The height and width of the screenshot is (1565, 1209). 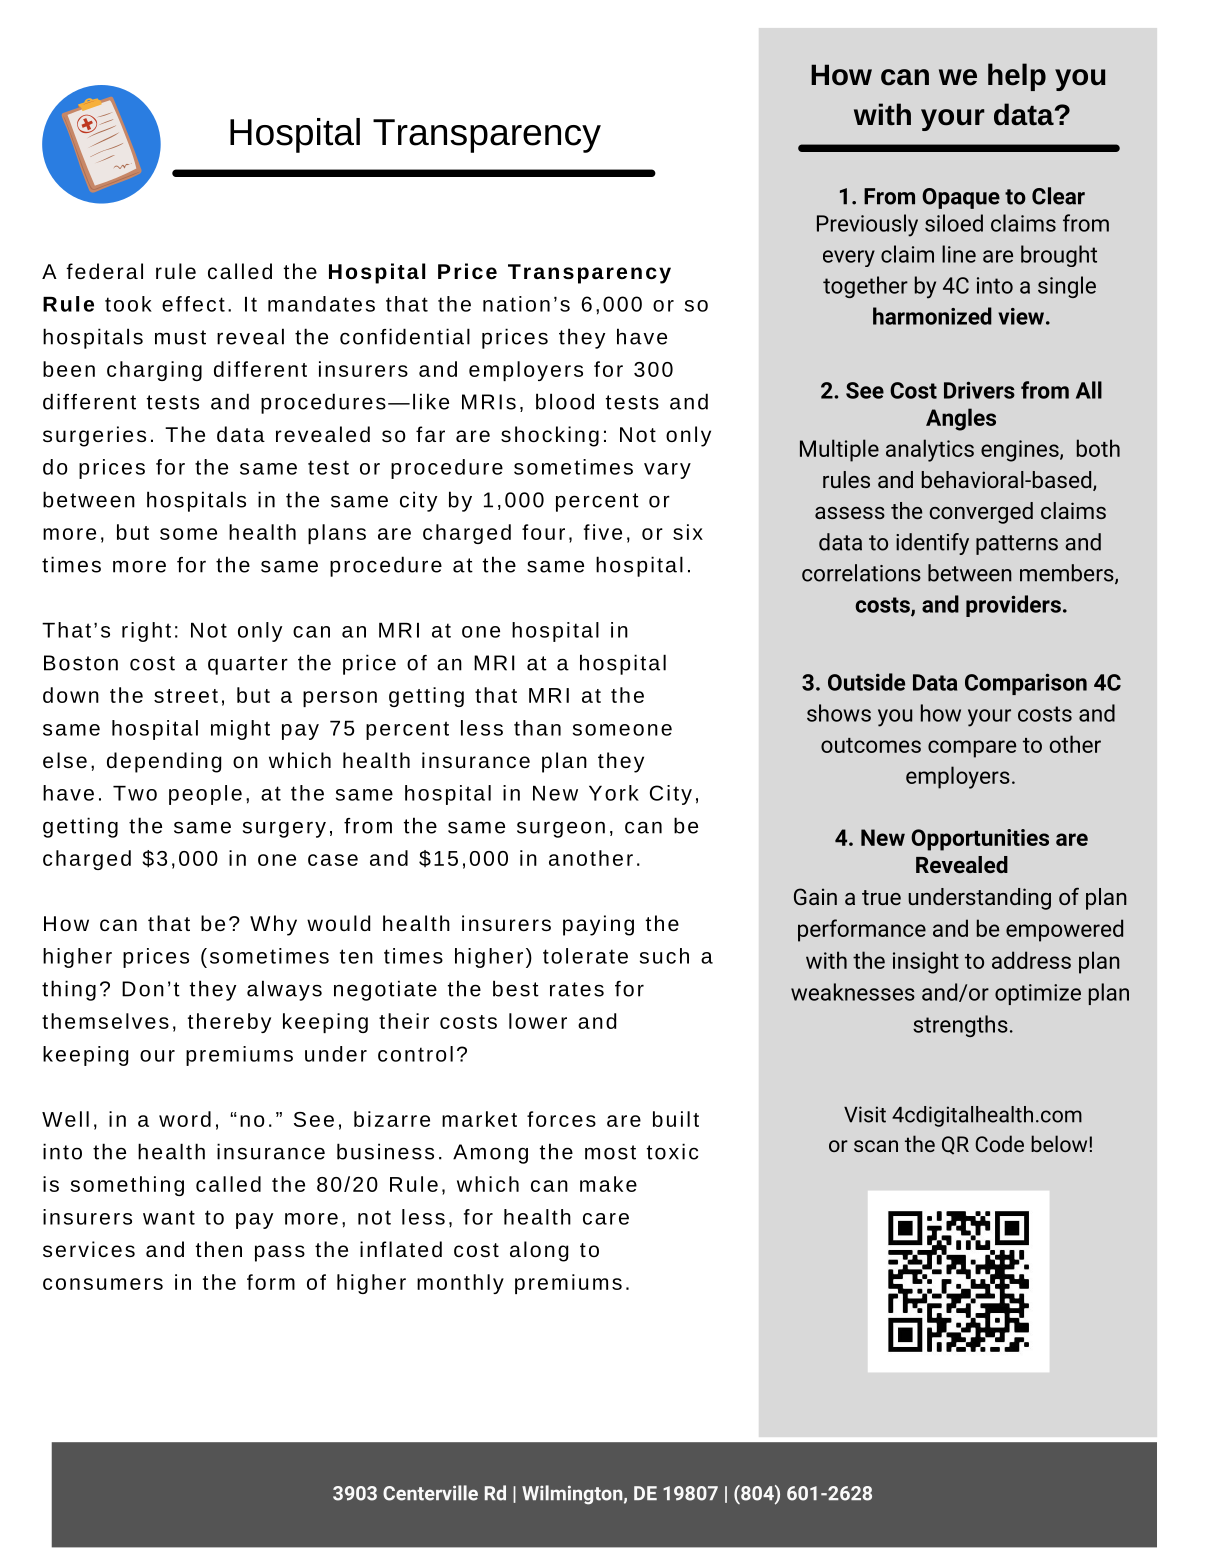 What do you see at coordinates (999, 1143) in the screenshot?
I see `Code` at bounding box center [999, 1143].
